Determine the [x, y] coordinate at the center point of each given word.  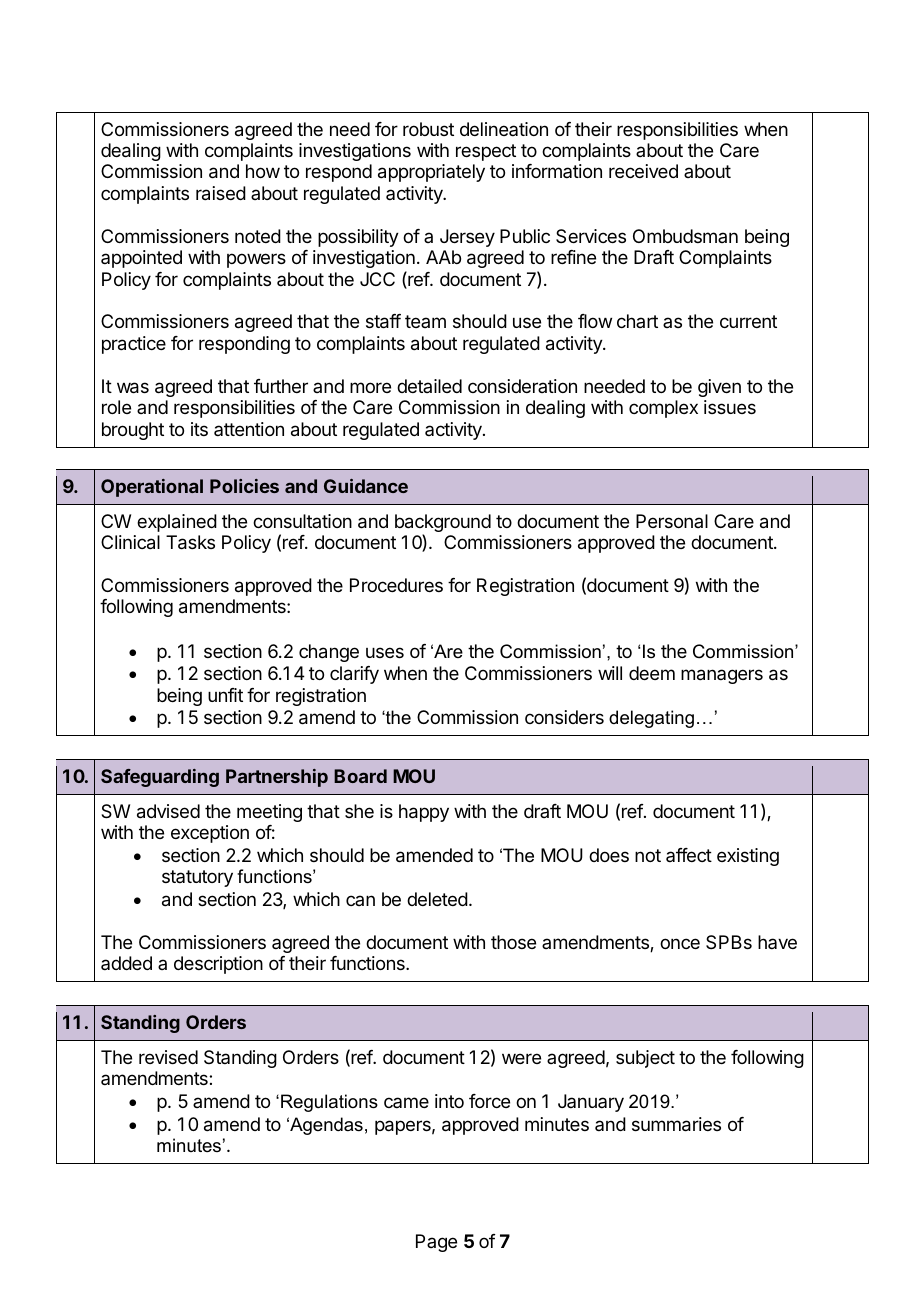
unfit [225, 695]
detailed [429, 386]
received [643, 171]
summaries [676, 1124]
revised [168, 1057]
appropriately [431, 173]
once [680, 943]
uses [385, 652]
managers [722, 676]
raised [221, 193]
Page [436, 1243]
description [218, 965]
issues [730, 407]
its [199, 429]
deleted [437, 899]
